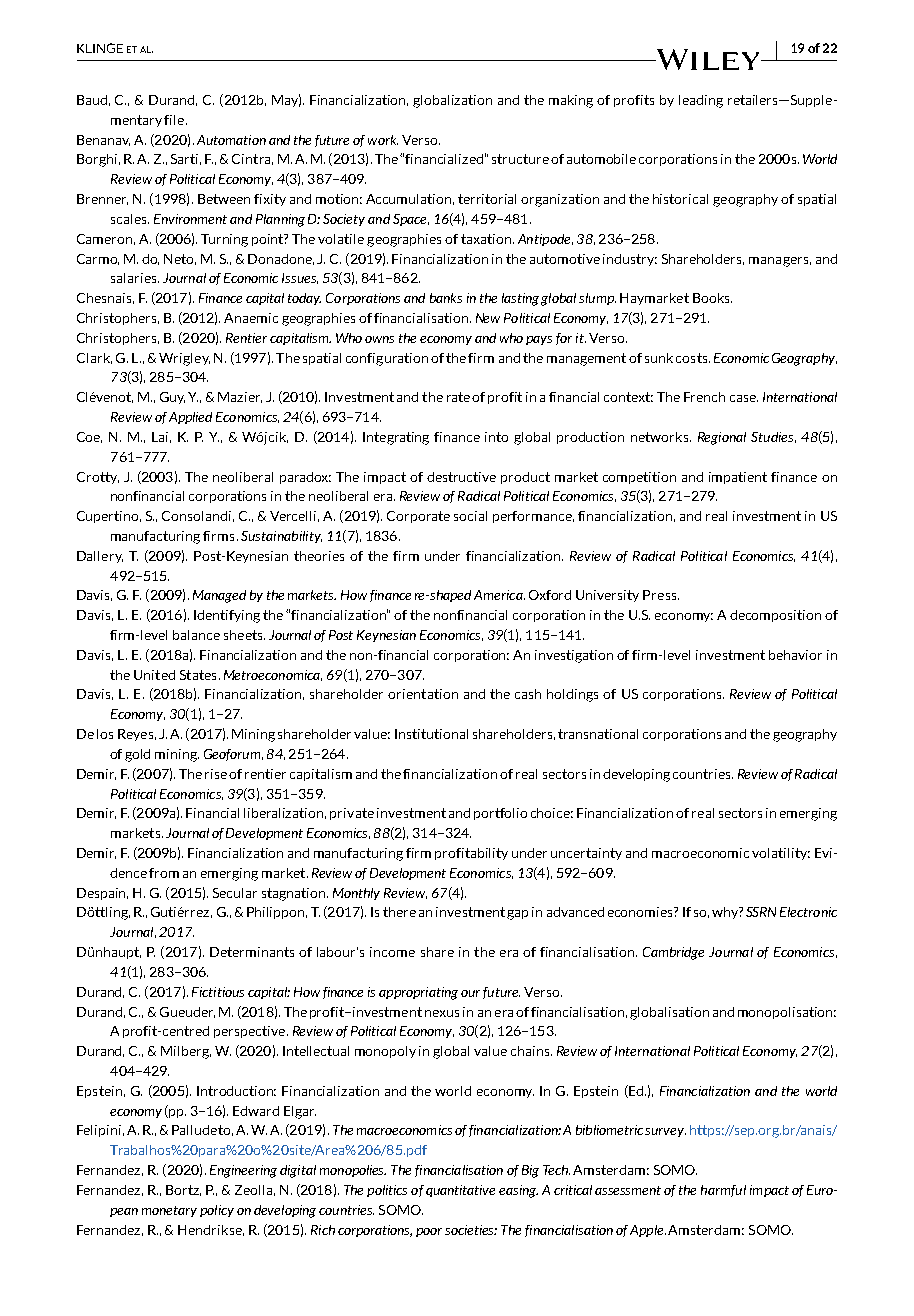 The width and height of the screenshot is (914, 1316). What do you see at coordinates (520, 159) in the screenshot?
I see `structure` at bounding box center [520, 159].
